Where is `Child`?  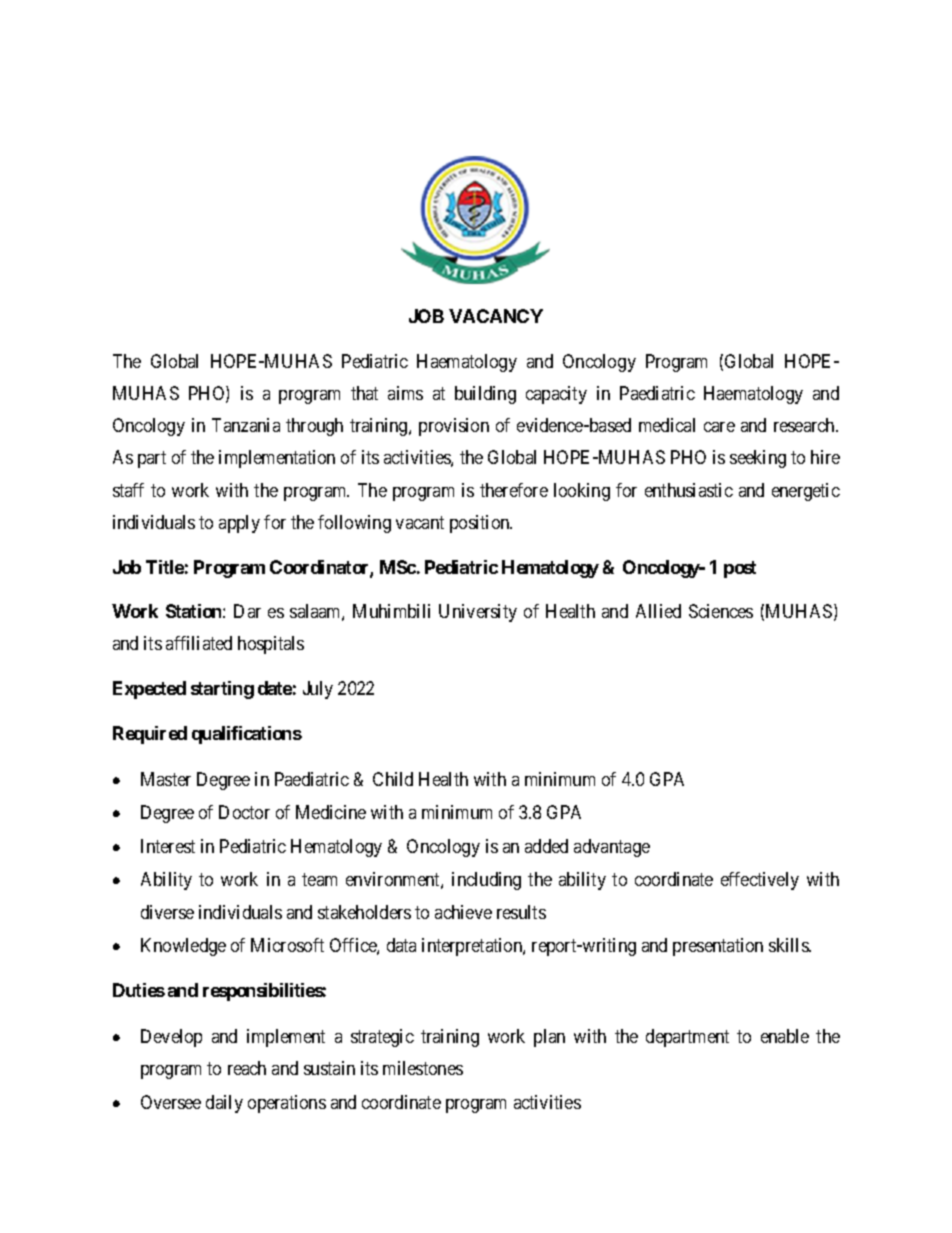
Child is located at coordinates (393, 779).
